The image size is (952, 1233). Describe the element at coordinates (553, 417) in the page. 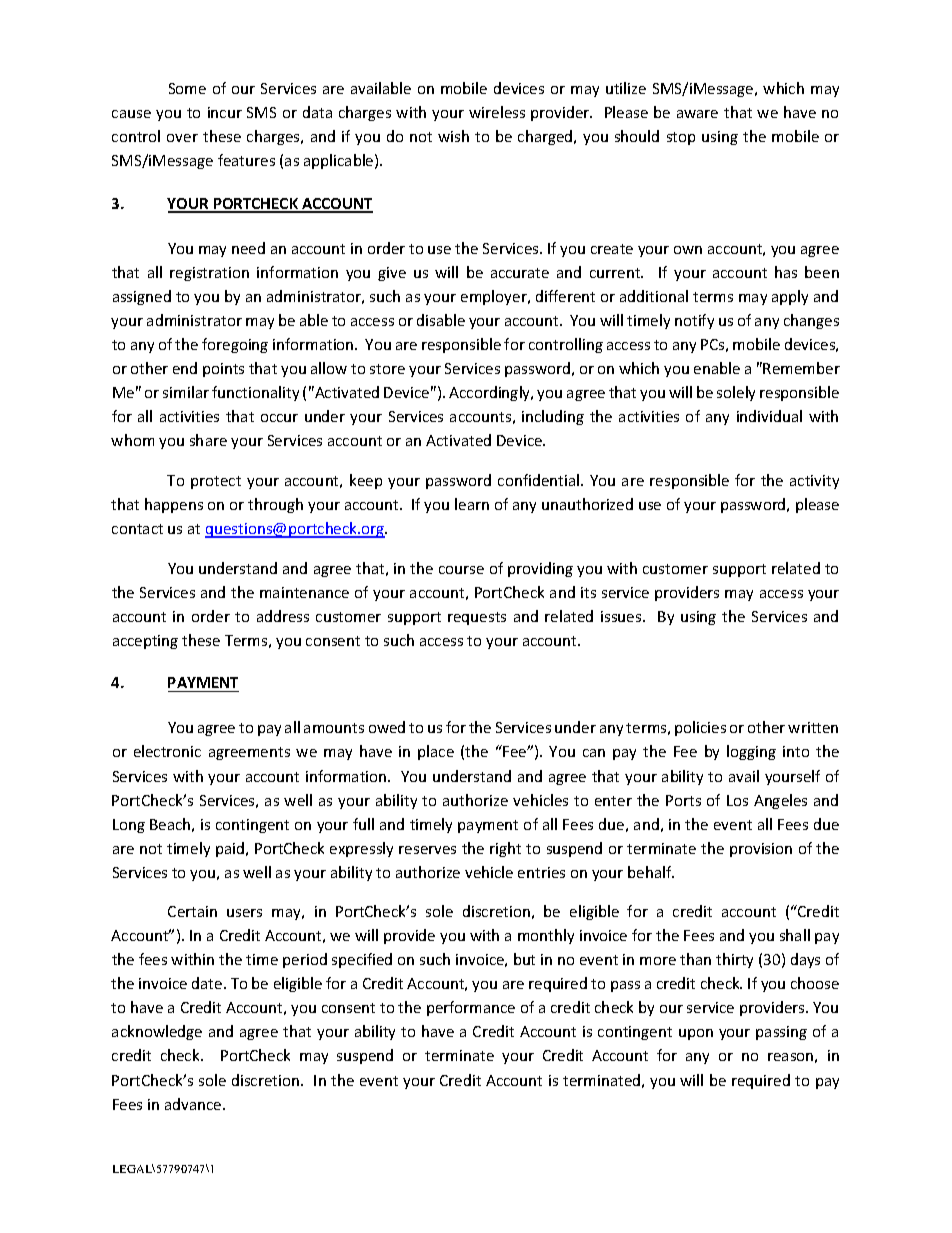

I see `including` at that location.
